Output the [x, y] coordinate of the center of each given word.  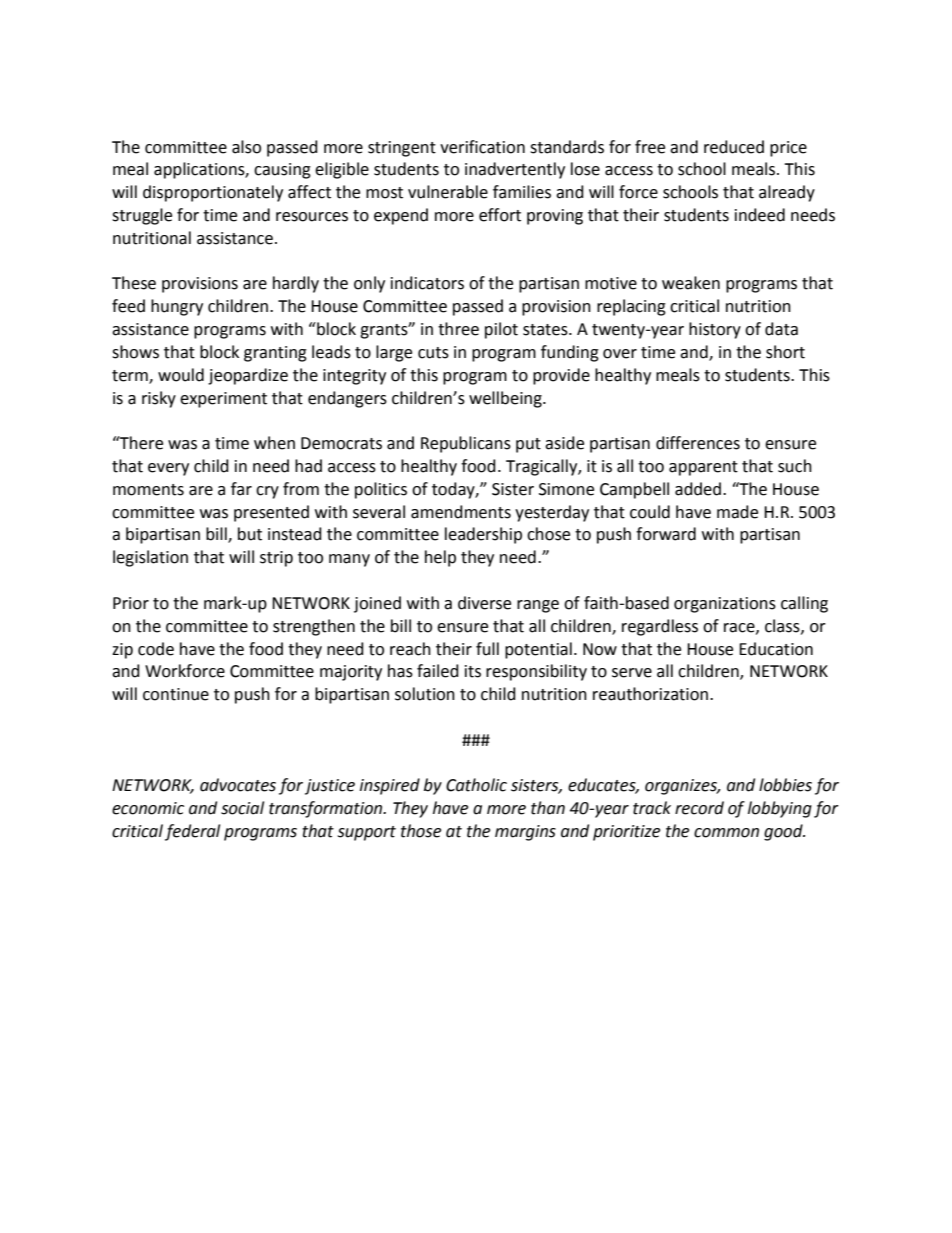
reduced [734, 147]
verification [482, 147]
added [698, 489]
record [699, 808]
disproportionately [213, 193]
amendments [461, 512]
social [242, 808]
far [241, 489]
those [421, 831]
